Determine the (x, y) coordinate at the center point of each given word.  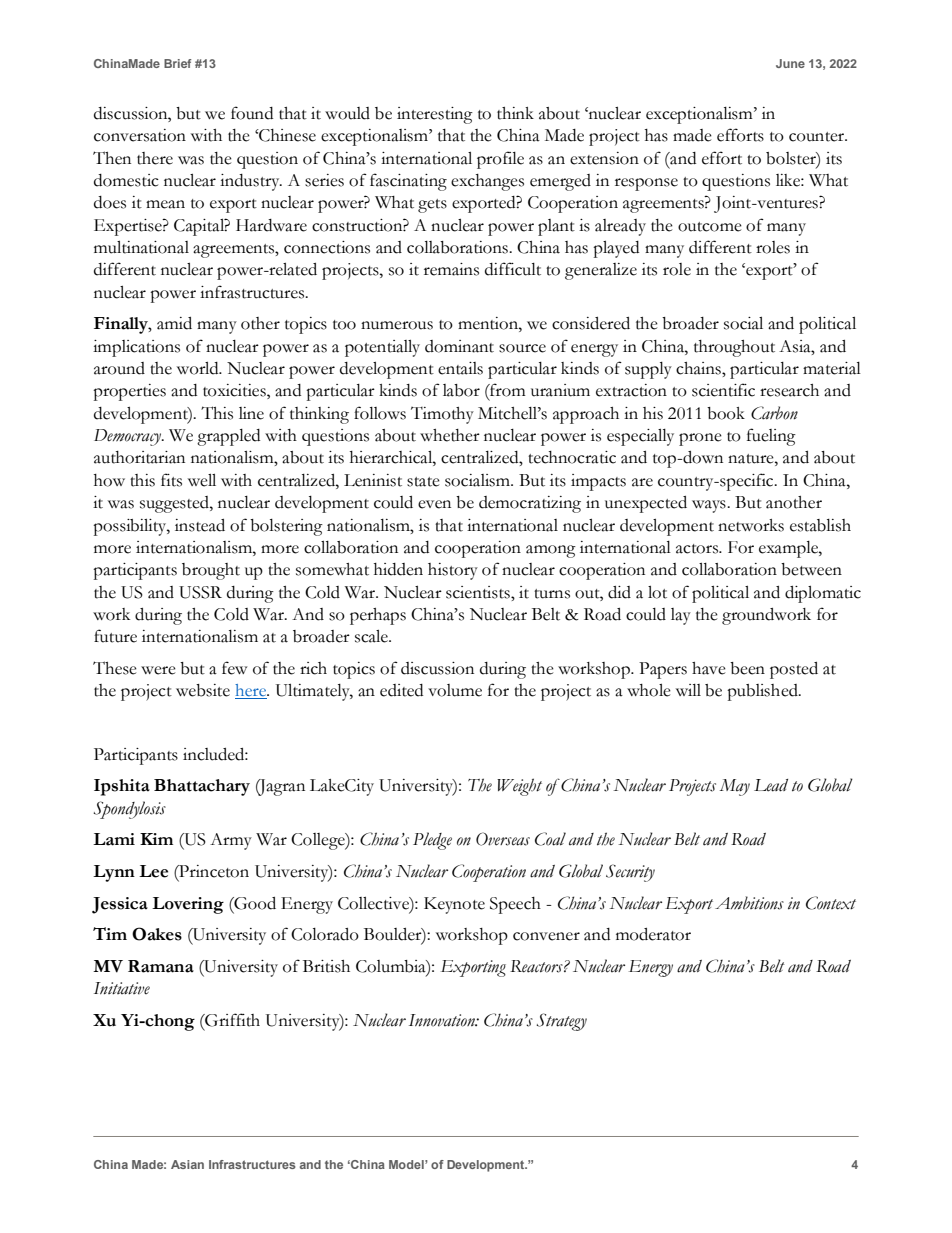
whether (450, 435)
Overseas (503, 839)
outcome (710, 227)
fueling (771, 437)
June (790, 63)
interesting (435, 115)
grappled (228, 437)
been (747, 668)
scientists (479, 592)
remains (451, 269)
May (735, 787)
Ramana (161, 966)
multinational (141, 247)
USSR (200, 592)
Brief (177, 63)
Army (231, 841)
